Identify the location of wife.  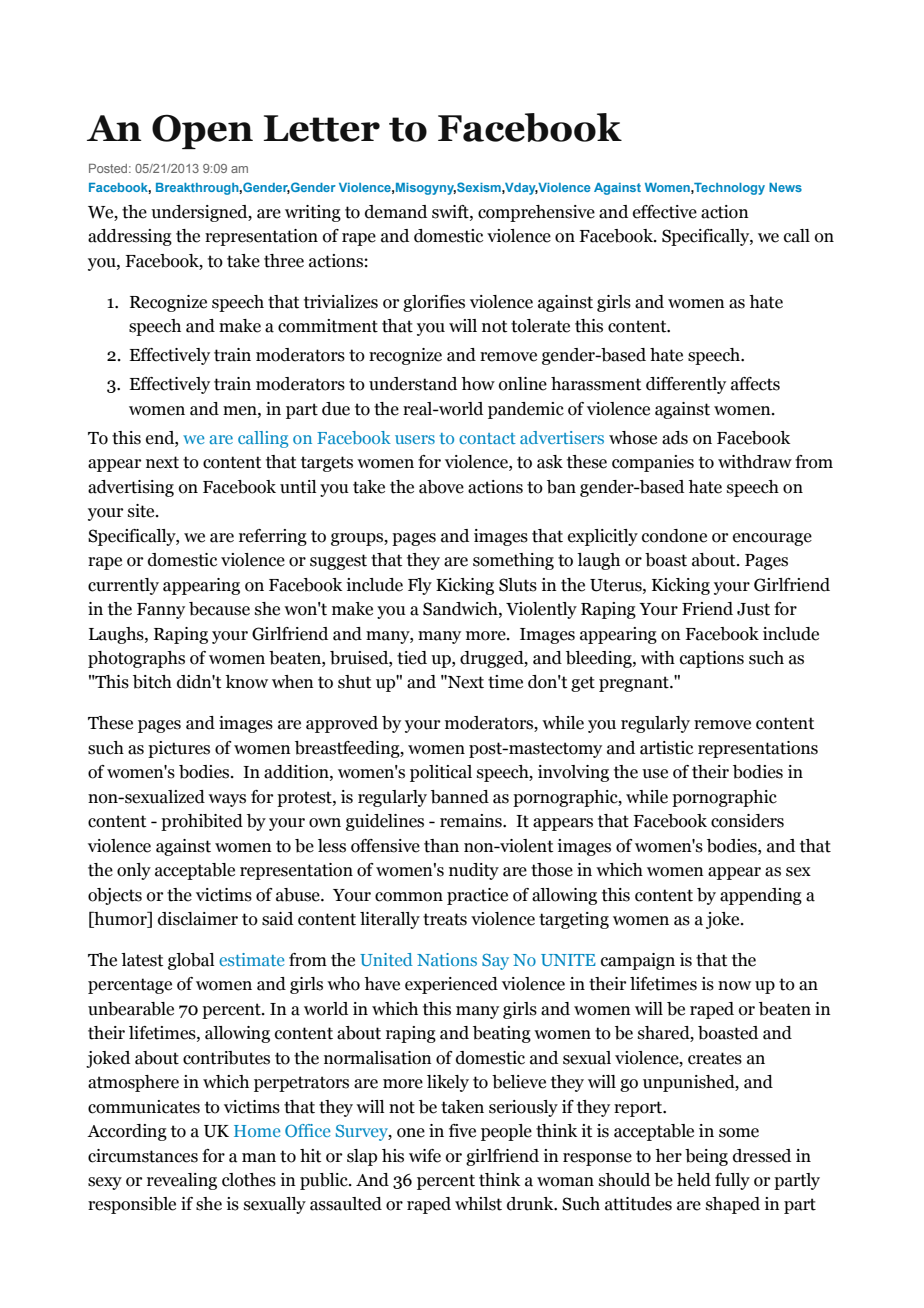
(425, 1156).
